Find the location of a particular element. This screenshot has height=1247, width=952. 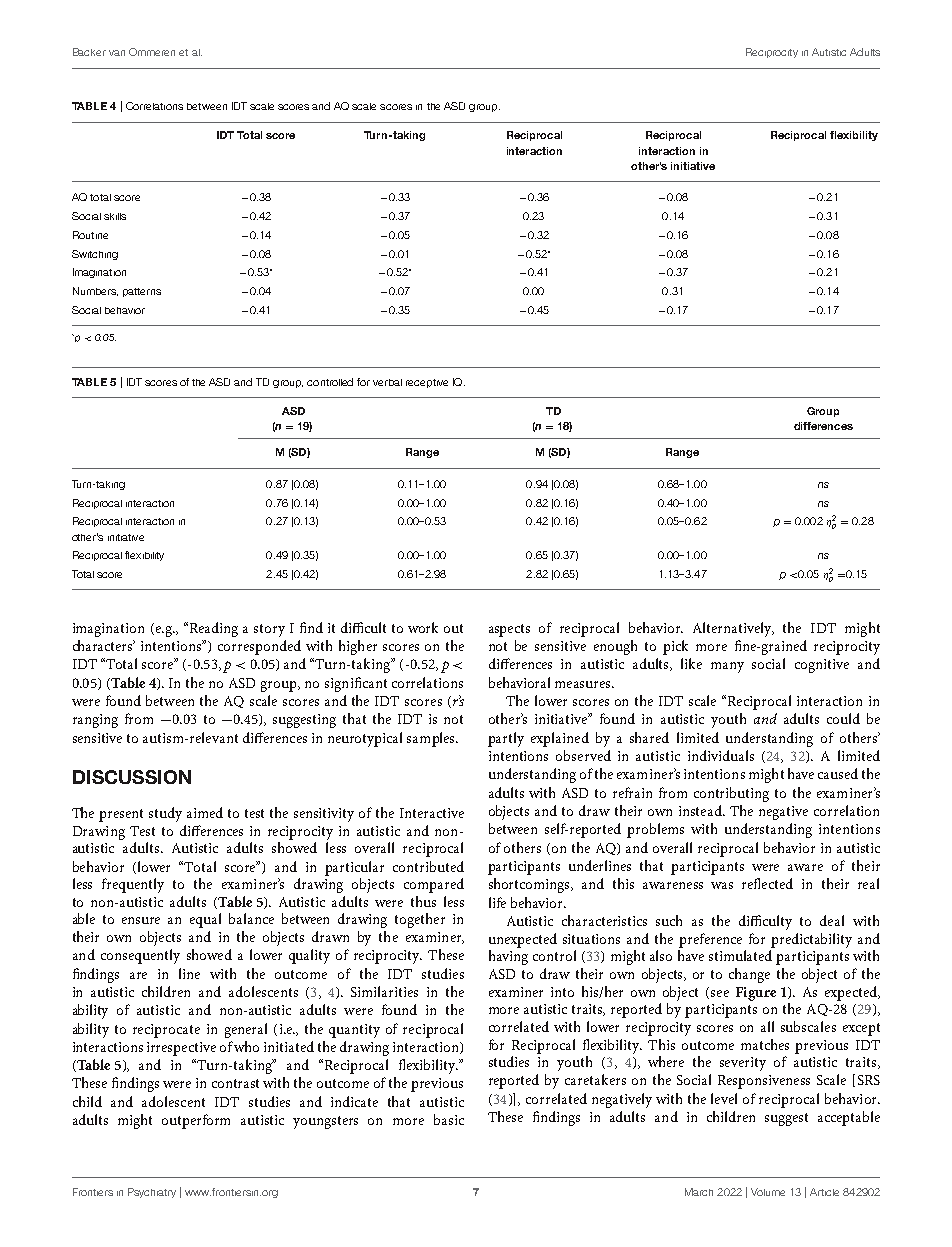

Alternatively is located at coordinates (733, 629).
